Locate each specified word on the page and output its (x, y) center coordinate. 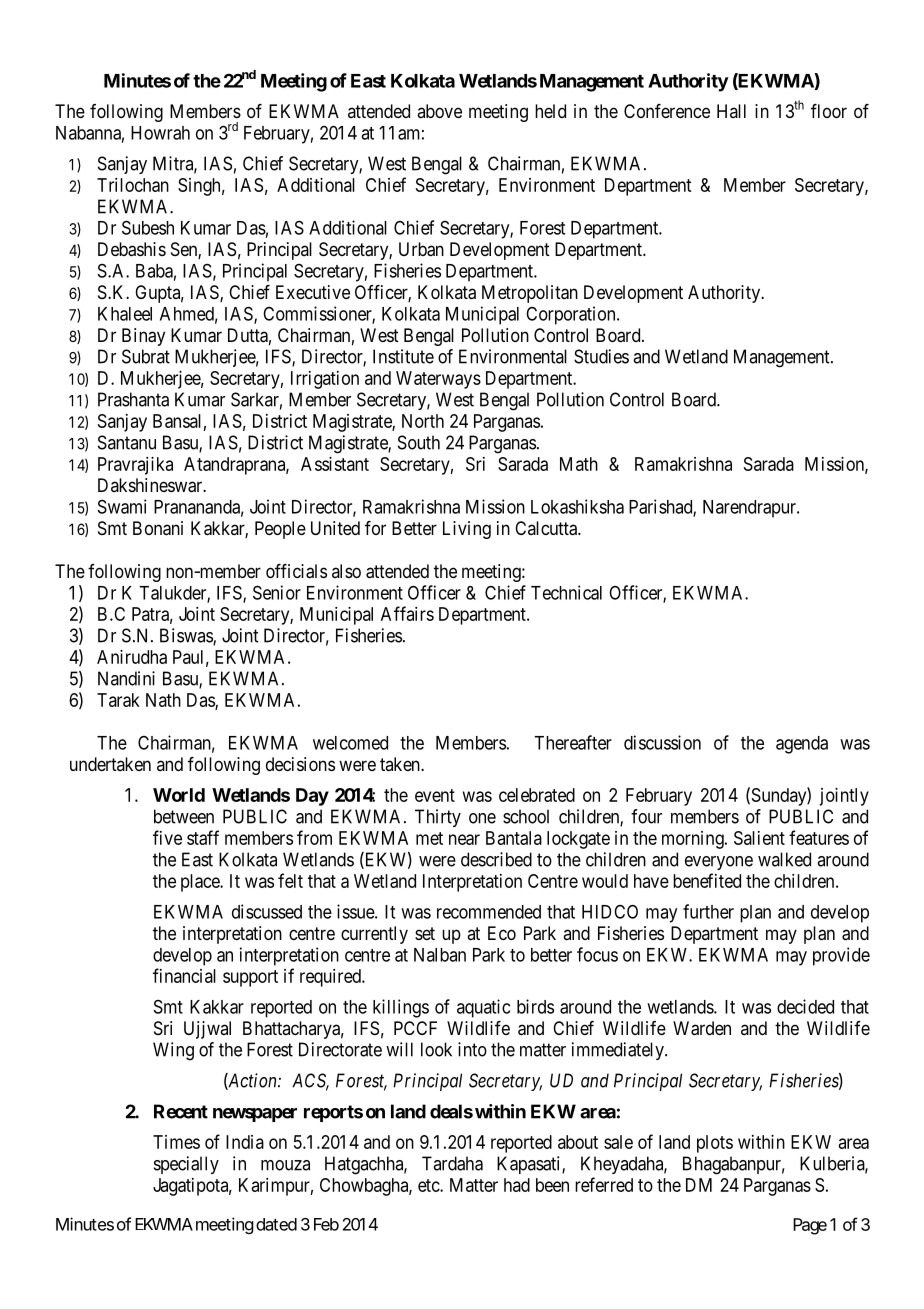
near (464, 839)
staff (203, 837)
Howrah (160, 133)
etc (429, 1185)
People (280, 530)
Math (579, 464)
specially (186, 1165)
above (439, 111)
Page (810, 1226)
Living (467, 530)
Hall (731, 111)
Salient (759, 838)
